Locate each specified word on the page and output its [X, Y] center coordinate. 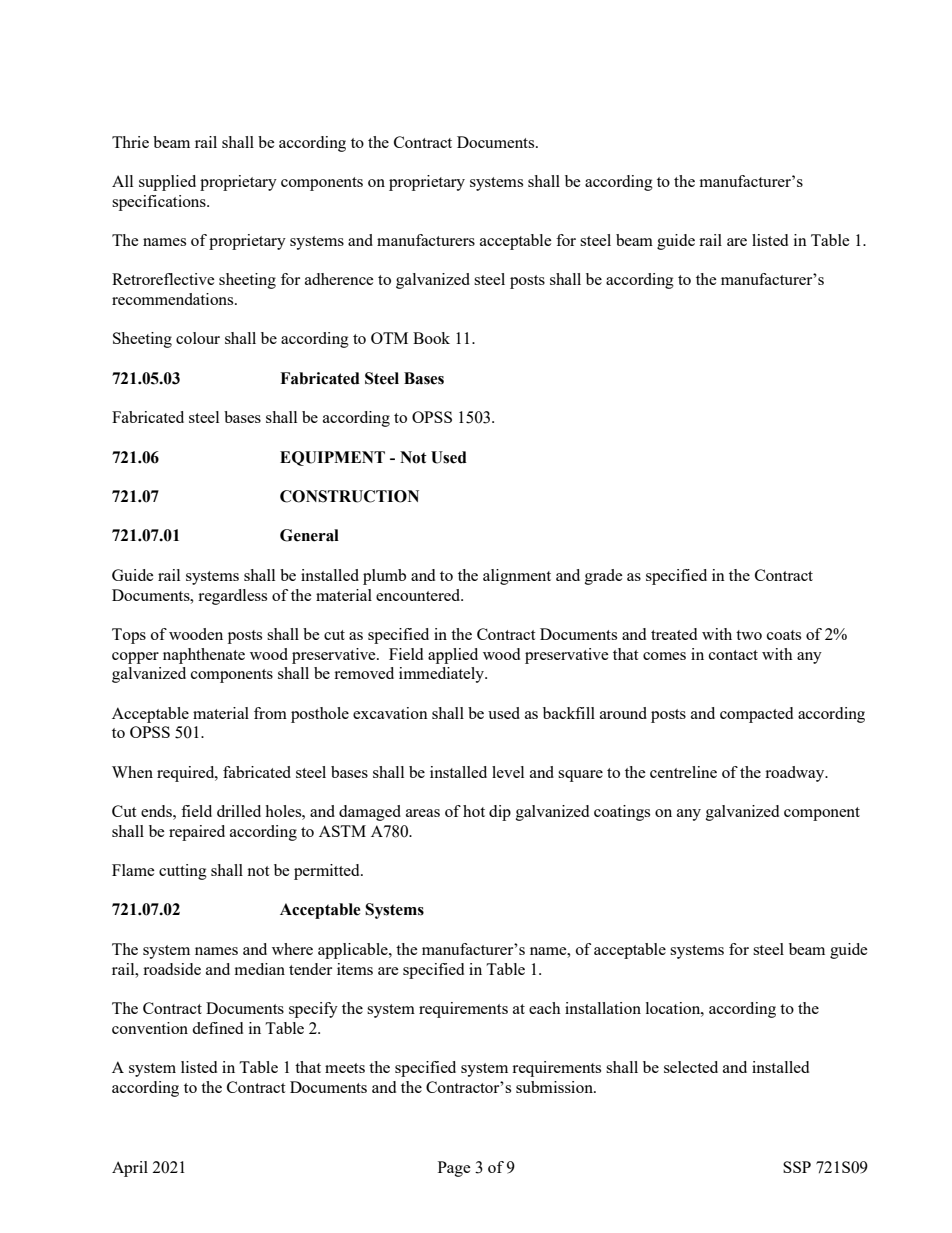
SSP [797, 1167]
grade [604, 577]
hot [474, 811]
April [130, 1169]
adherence [339, 279]
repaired [197, 833]
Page [454, 1169]
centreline [683, 772]
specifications [160, 203]
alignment [517, 577]
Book [431, 338]
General [309, 535]
